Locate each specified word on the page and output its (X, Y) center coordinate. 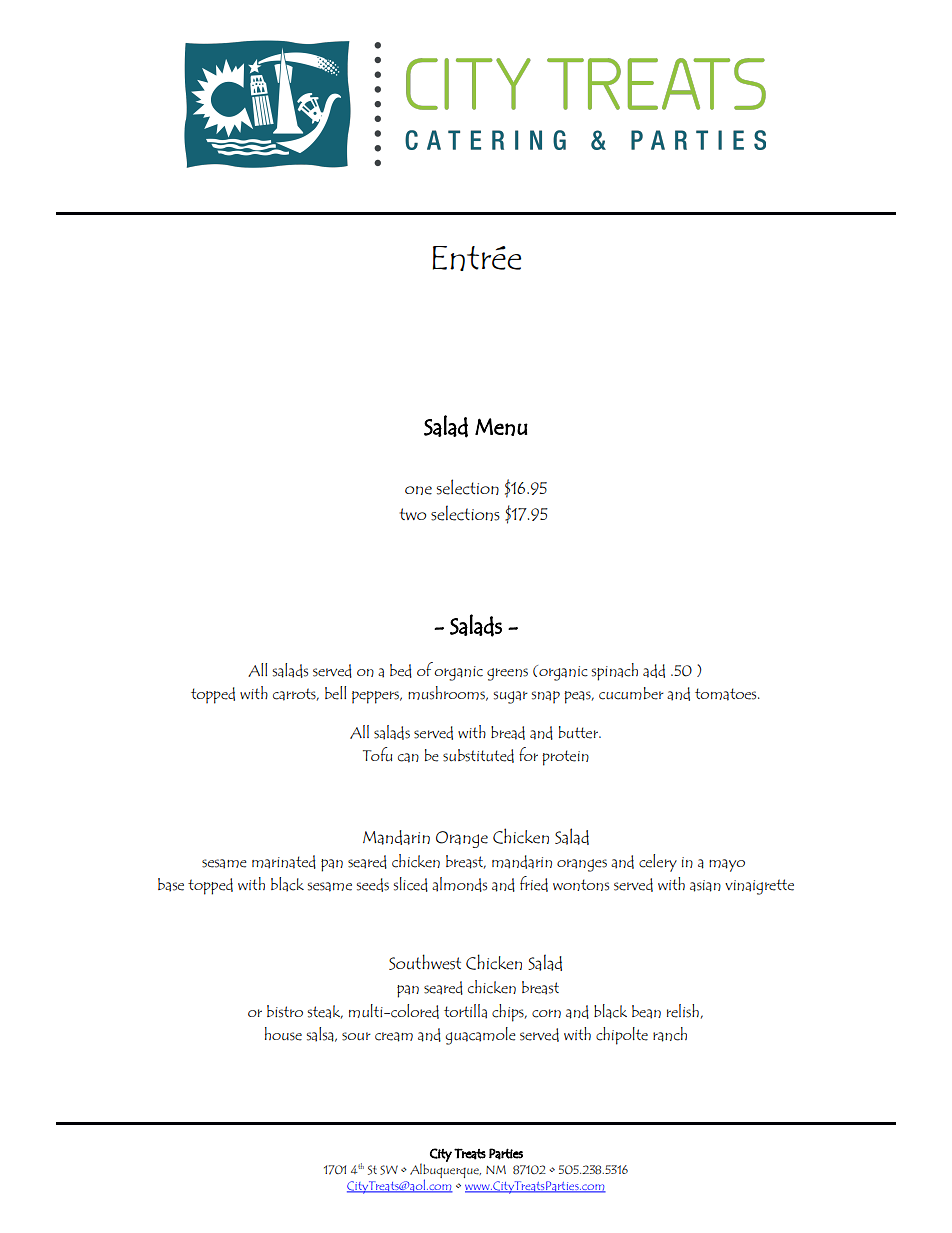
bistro (285, 1011)
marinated (284, 862)
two (413, 514)
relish (684, 1011)
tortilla (465, 1011)
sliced (411, 884)
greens (507, 674)
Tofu (377, 754)
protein (565, 758)
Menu (501, 427)
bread (508, 733)
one (418, 490)
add (654, 671)
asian (705, 886)
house (283, 1034)
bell (335, 693)
